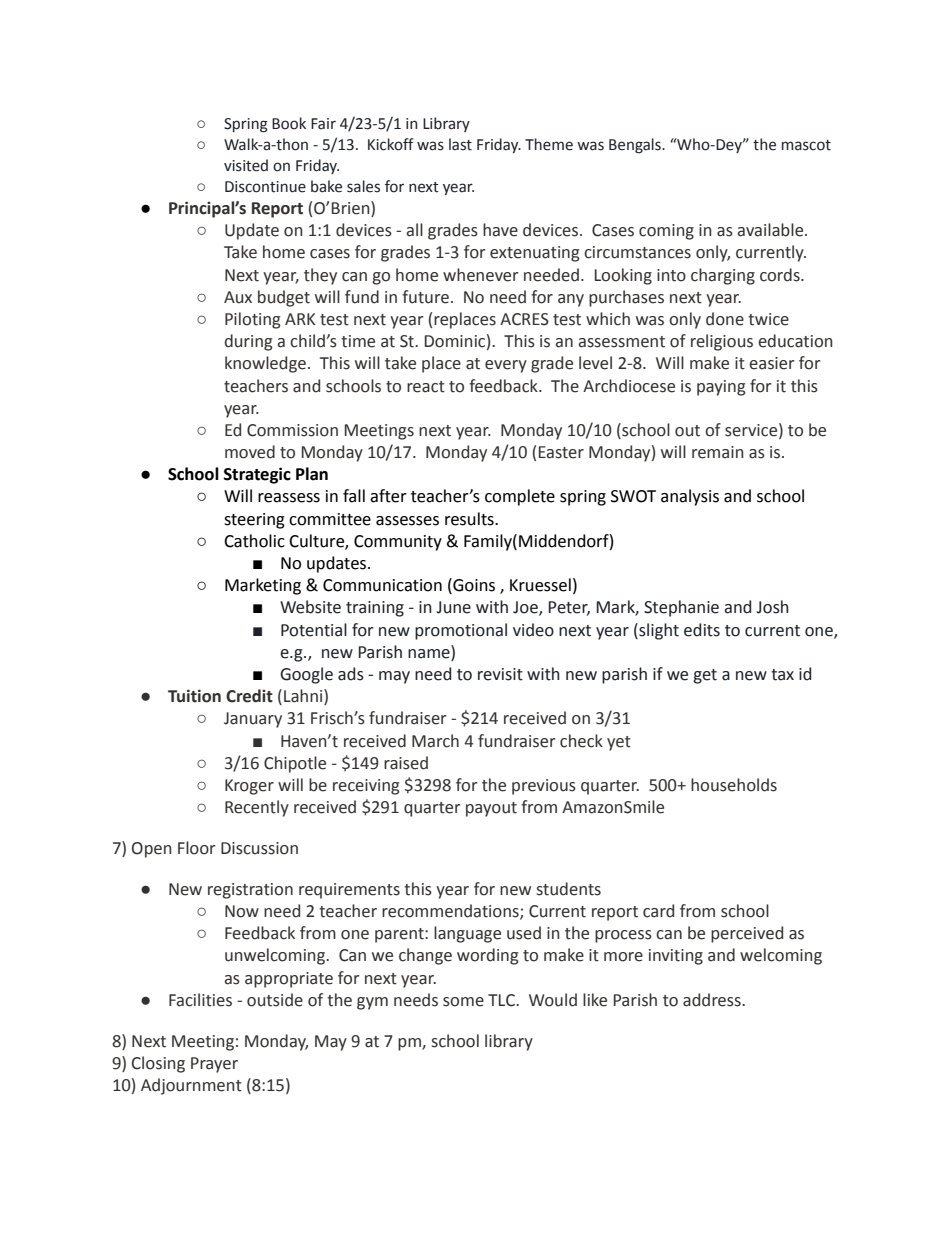 The image size is (952, 1233). What do you see at coordinates (451, 912) in the document?
I see `recommendations` at bounding box center [451, 912].
